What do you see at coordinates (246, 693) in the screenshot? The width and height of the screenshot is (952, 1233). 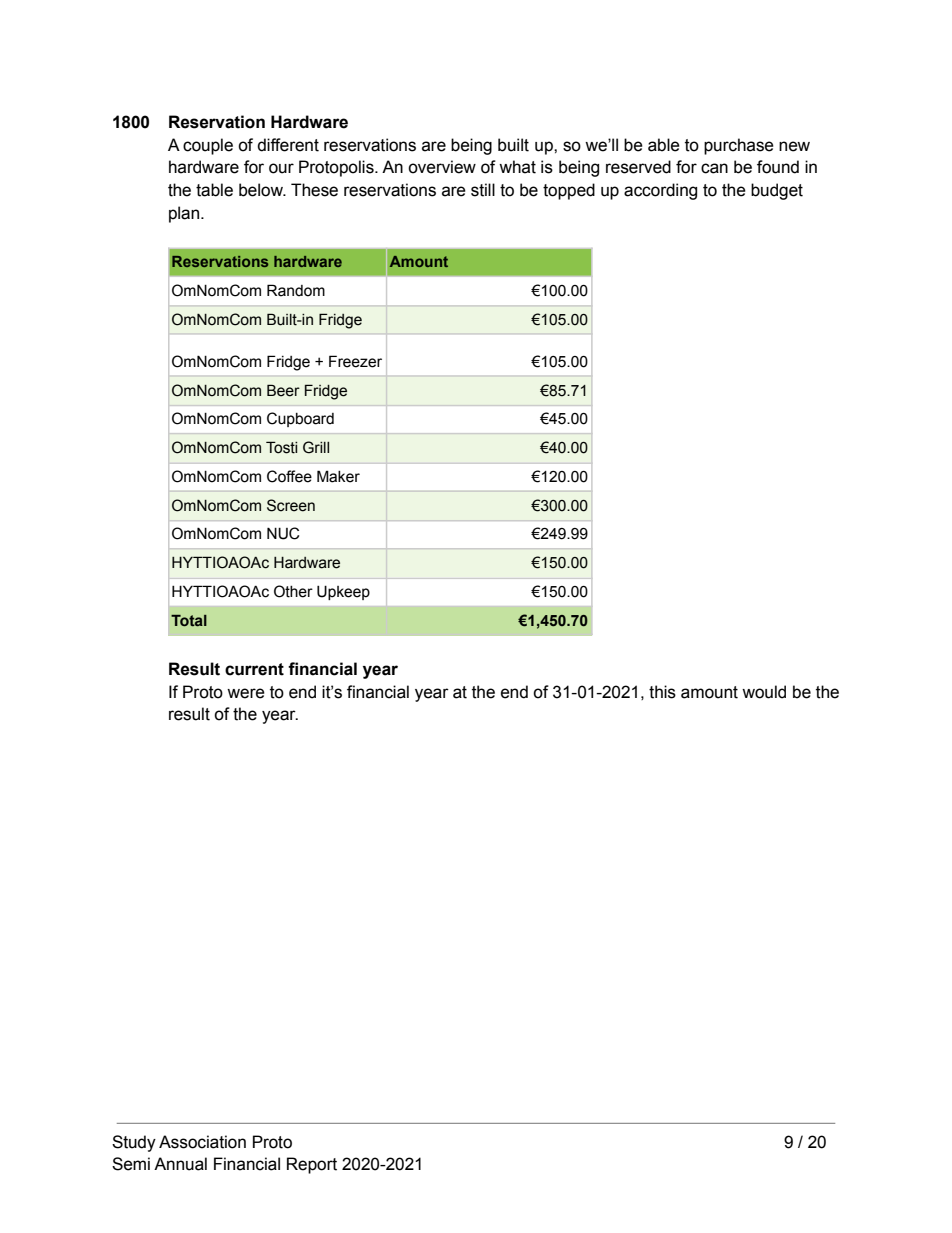 I see `were` at bounding box center [246, 693].
